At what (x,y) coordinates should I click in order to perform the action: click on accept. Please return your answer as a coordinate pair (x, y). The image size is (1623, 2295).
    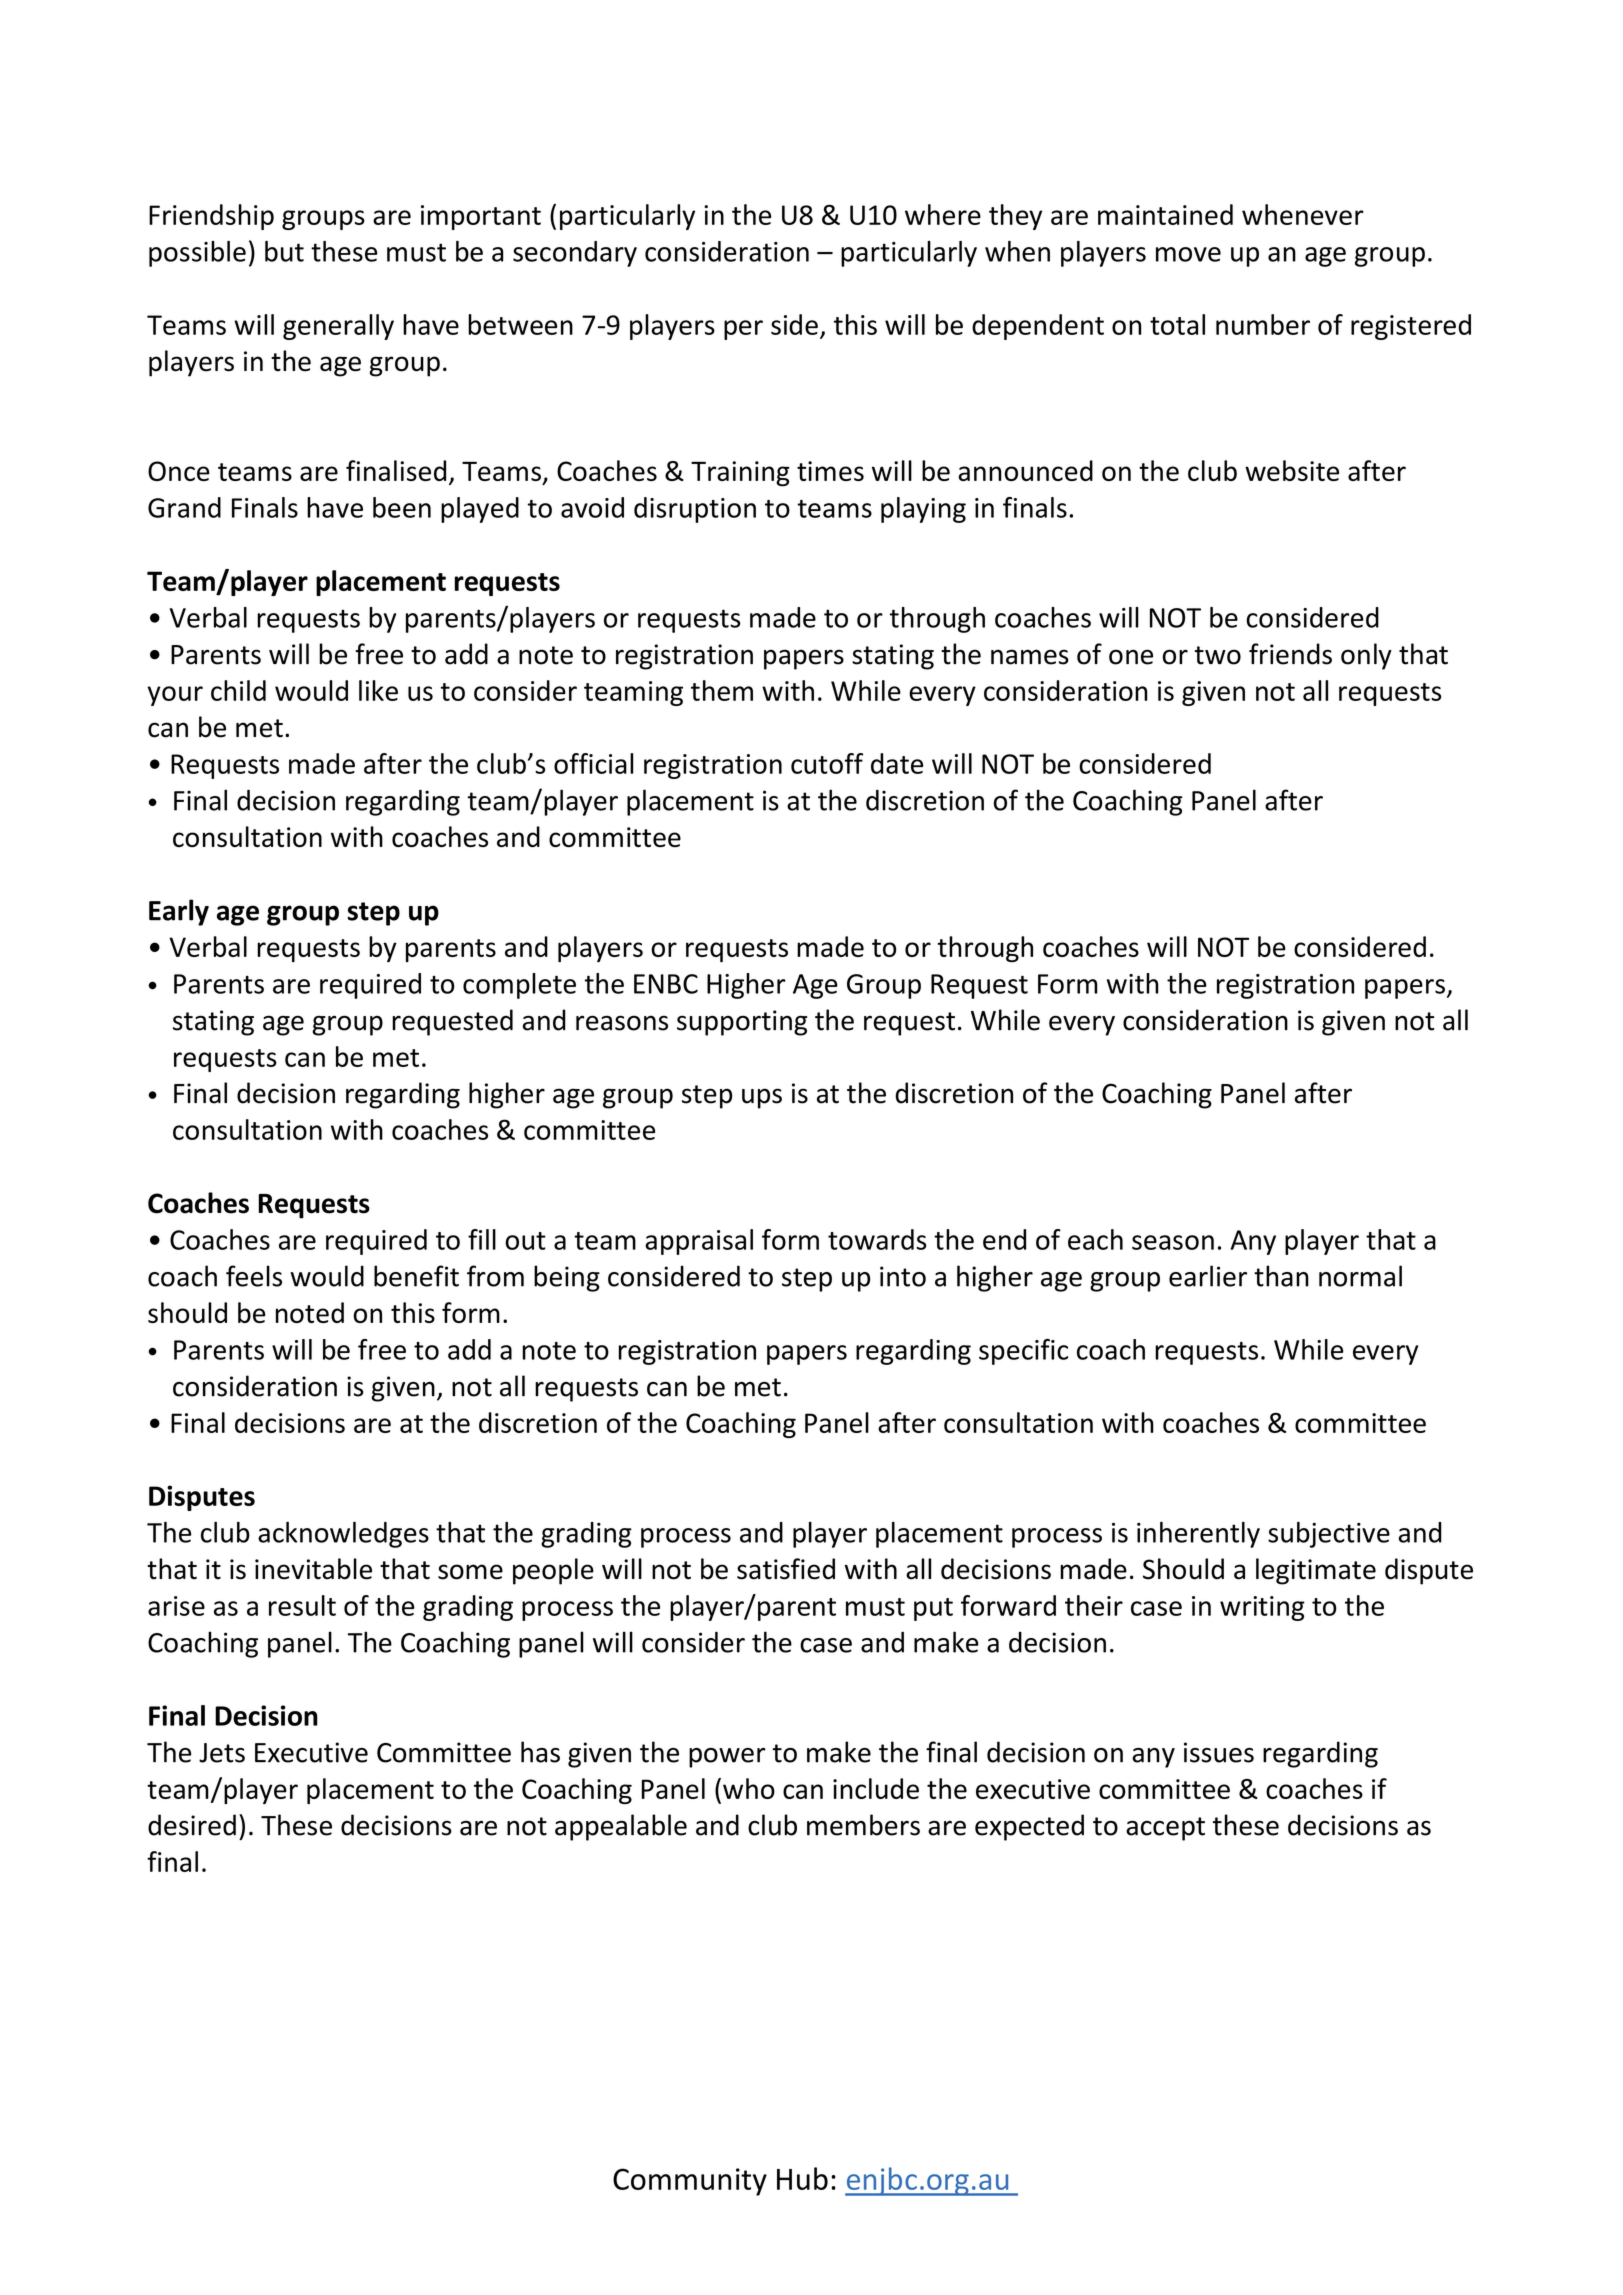
    Looking at the image, I should click on (1165, 1829).
